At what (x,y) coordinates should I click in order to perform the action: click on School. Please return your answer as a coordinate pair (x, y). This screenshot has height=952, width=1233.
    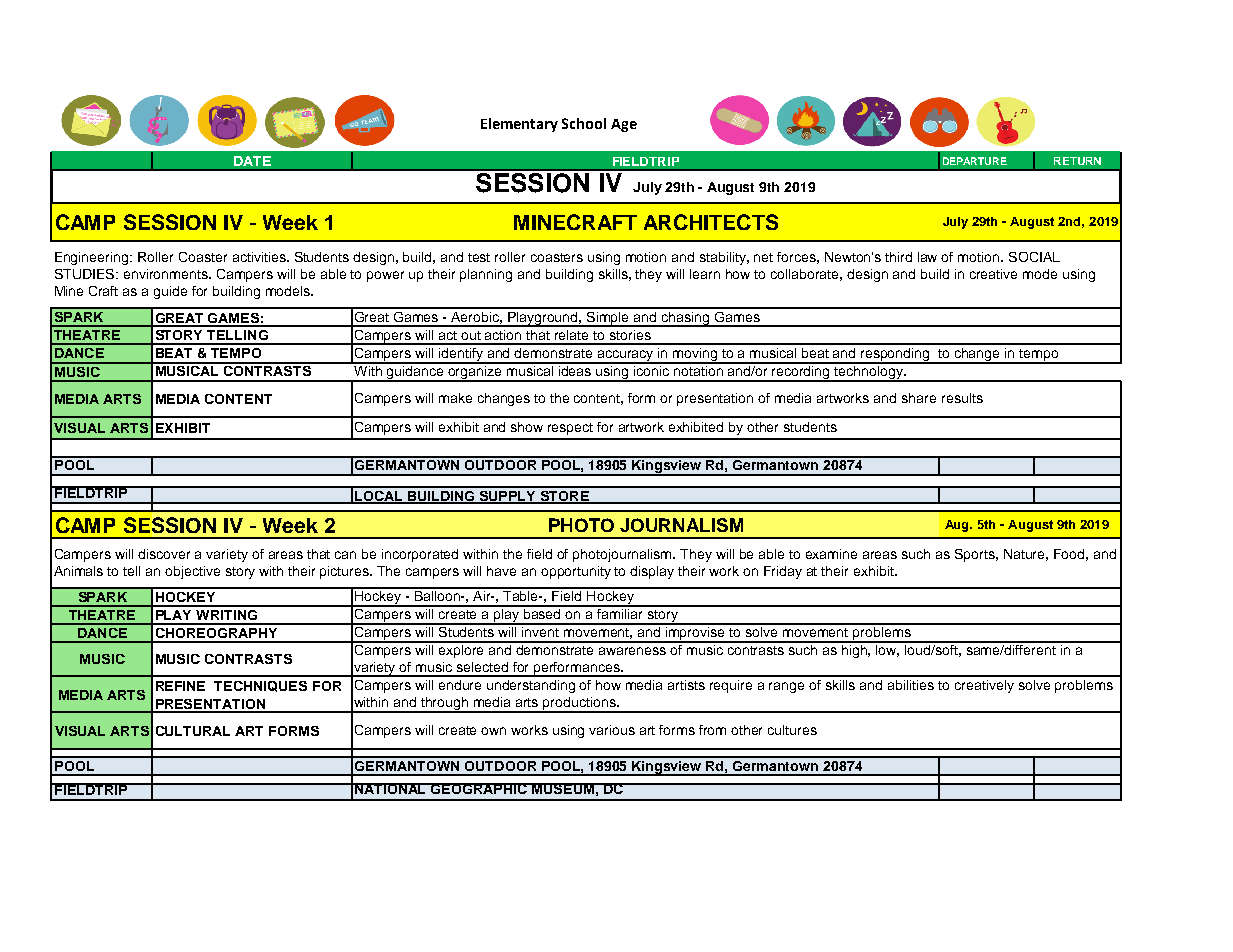
    Looking at the image, I should click on (584, 123).
